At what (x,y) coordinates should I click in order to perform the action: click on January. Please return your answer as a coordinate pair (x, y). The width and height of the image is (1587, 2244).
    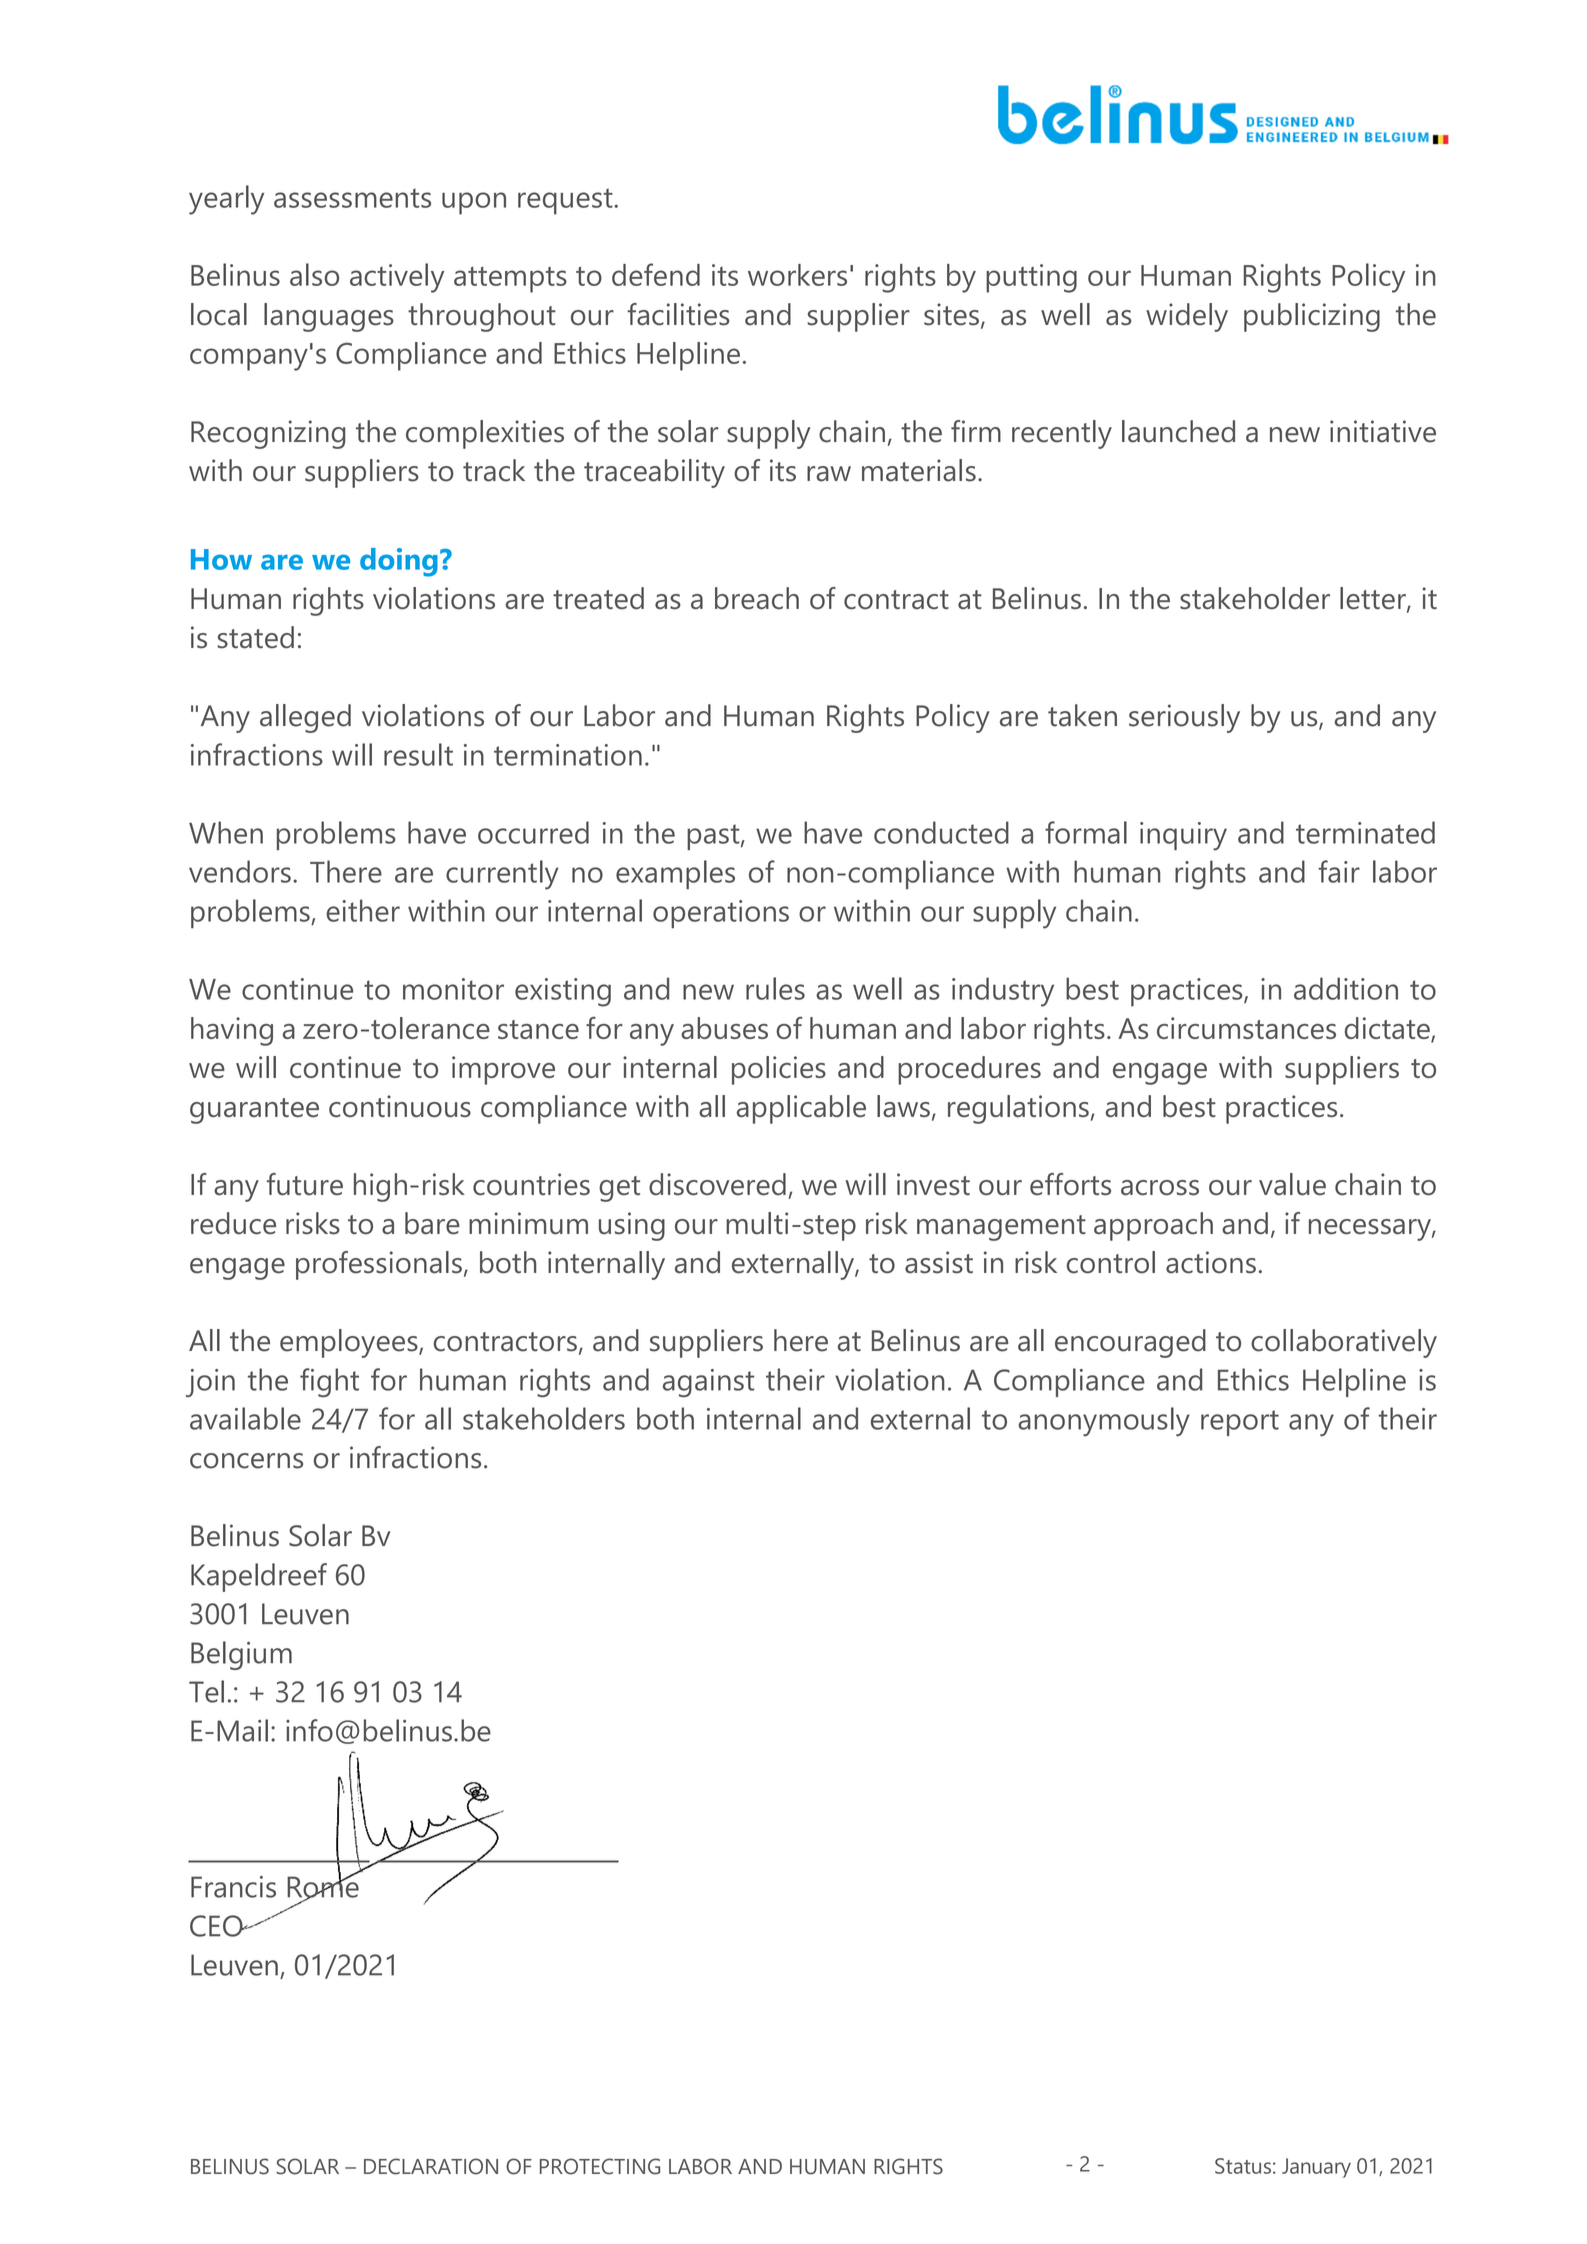
    Looking at the image, I should click on (1316, 2168).
